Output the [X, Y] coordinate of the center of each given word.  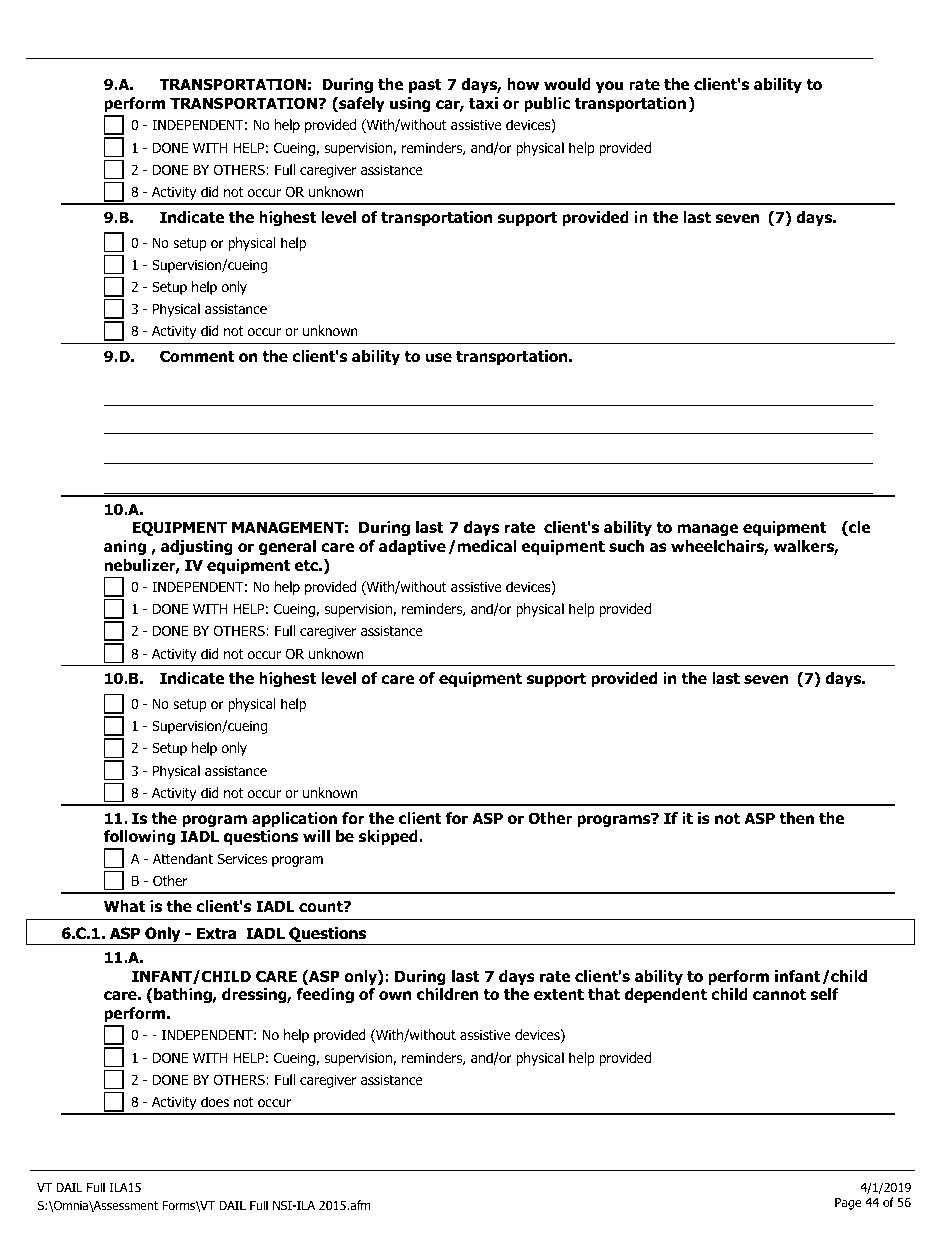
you [609, 87]
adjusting [197, 547]
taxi [483, 103]
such [626, 546]
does [215, 1101]
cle [859, 528]
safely [361, 104]
